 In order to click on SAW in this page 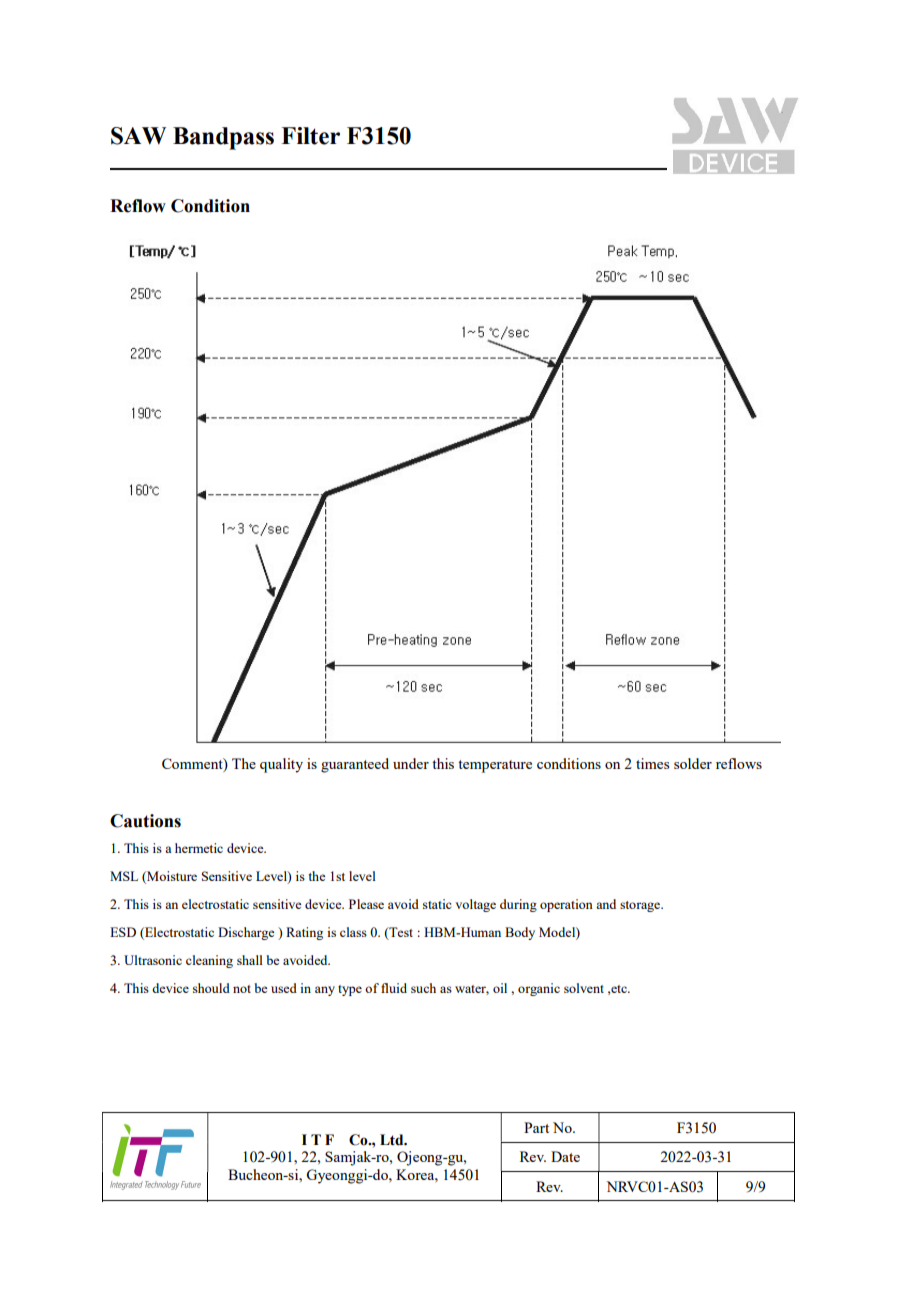, I will do `click(138, 136)`.
